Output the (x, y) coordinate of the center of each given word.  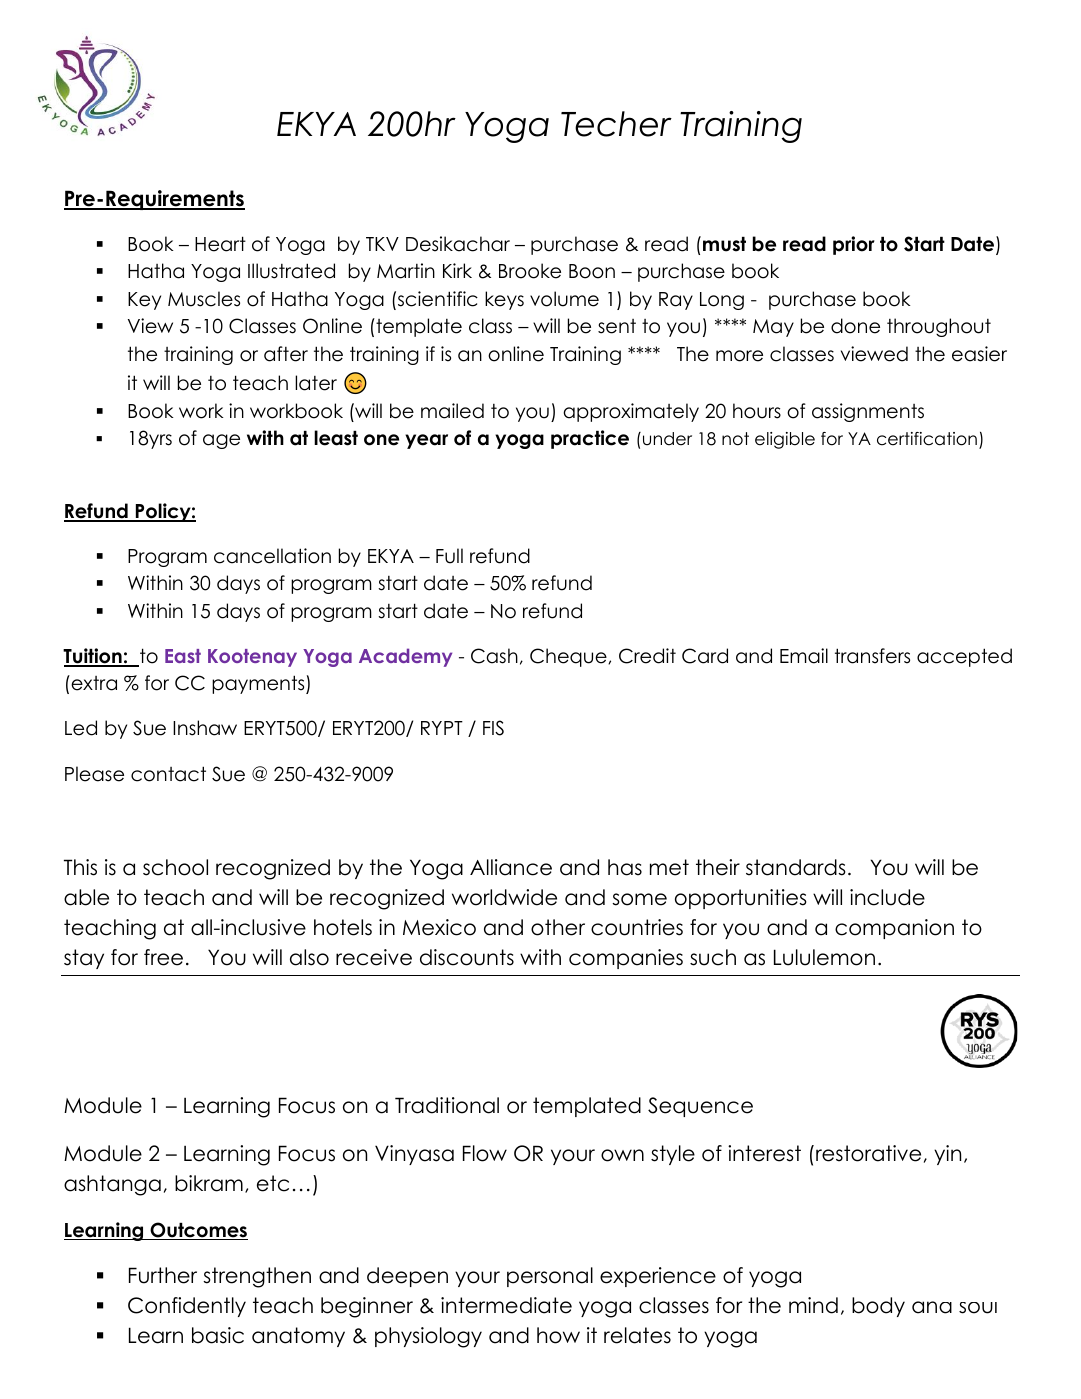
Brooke (530, 271)
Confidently (187, 1307)
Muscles (204, 299)
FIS (493, 728)
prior (854, 245)
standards (796, 867)
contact (168, 774)
